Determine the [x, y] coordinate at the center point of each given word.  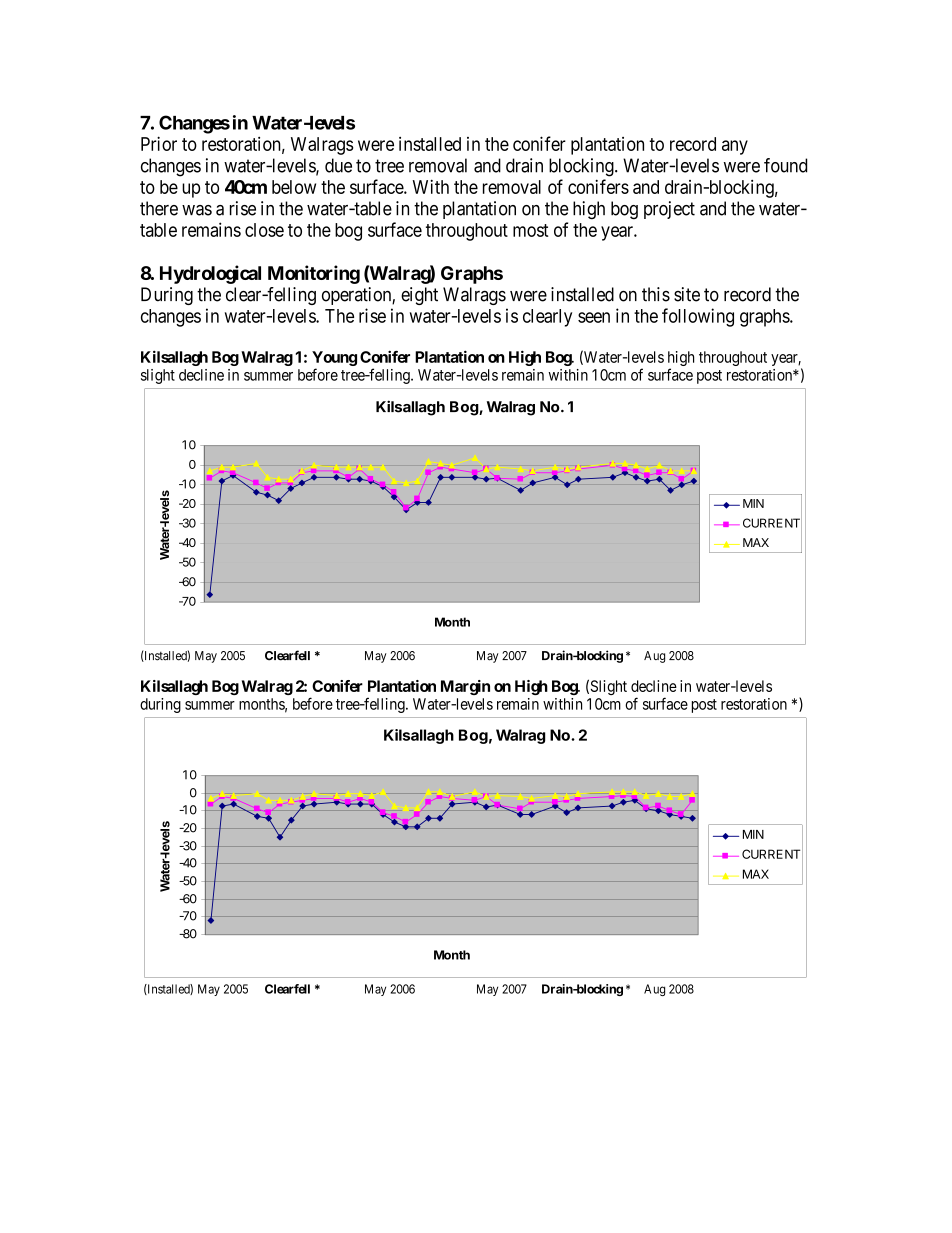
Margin [465, 687]
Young [334, 358]
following [698, 317]
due [338, 165]
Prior [159, 143]
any [735, 147]
